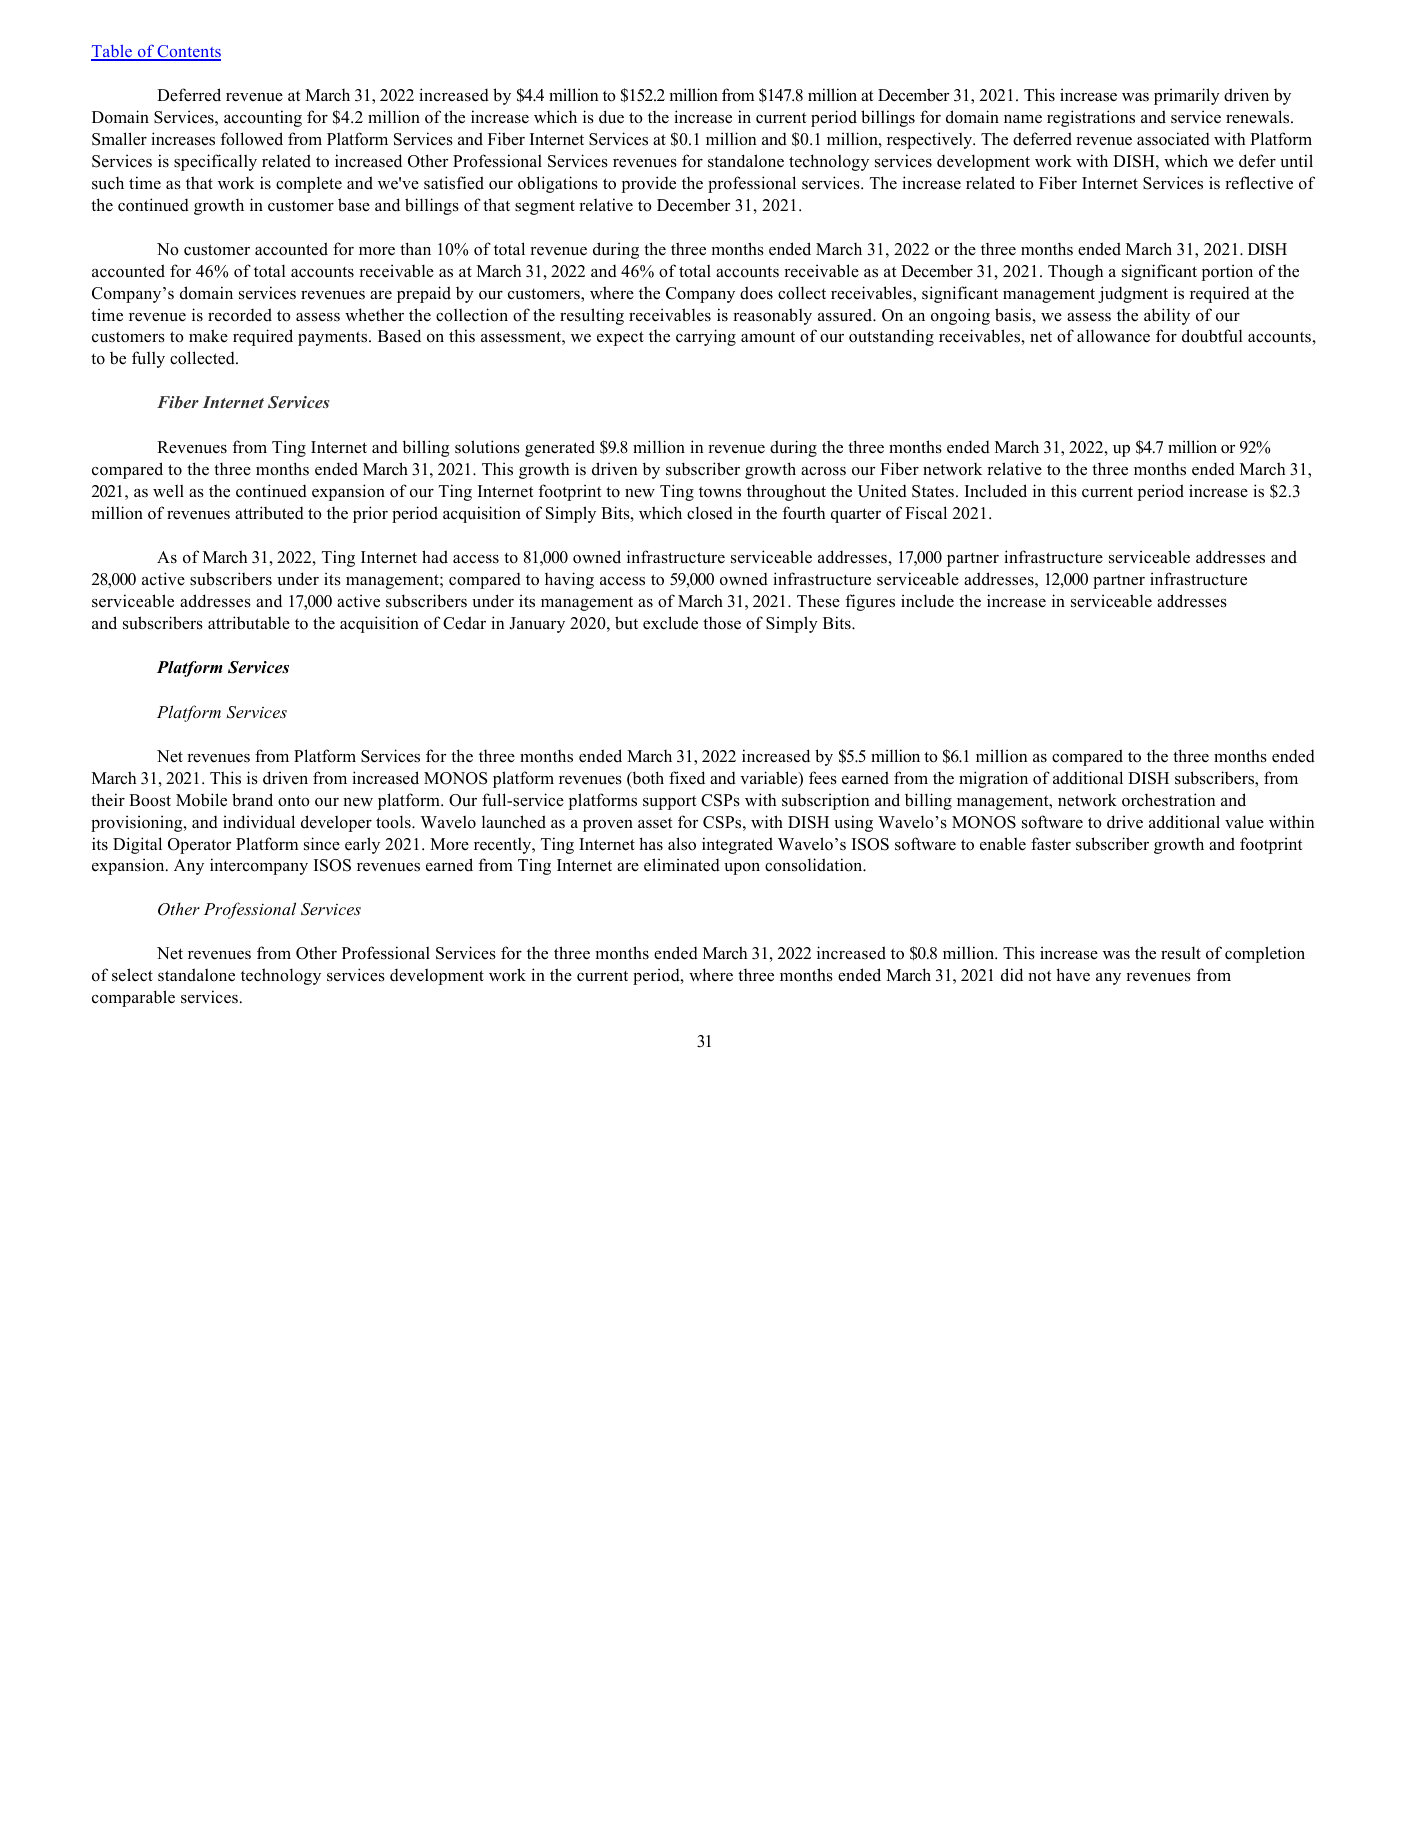 The width and height of the screenshot is (1409, 1824). Describe the element at coordinates (188, 53) in the screenshot. I see `Contents` at that location.
